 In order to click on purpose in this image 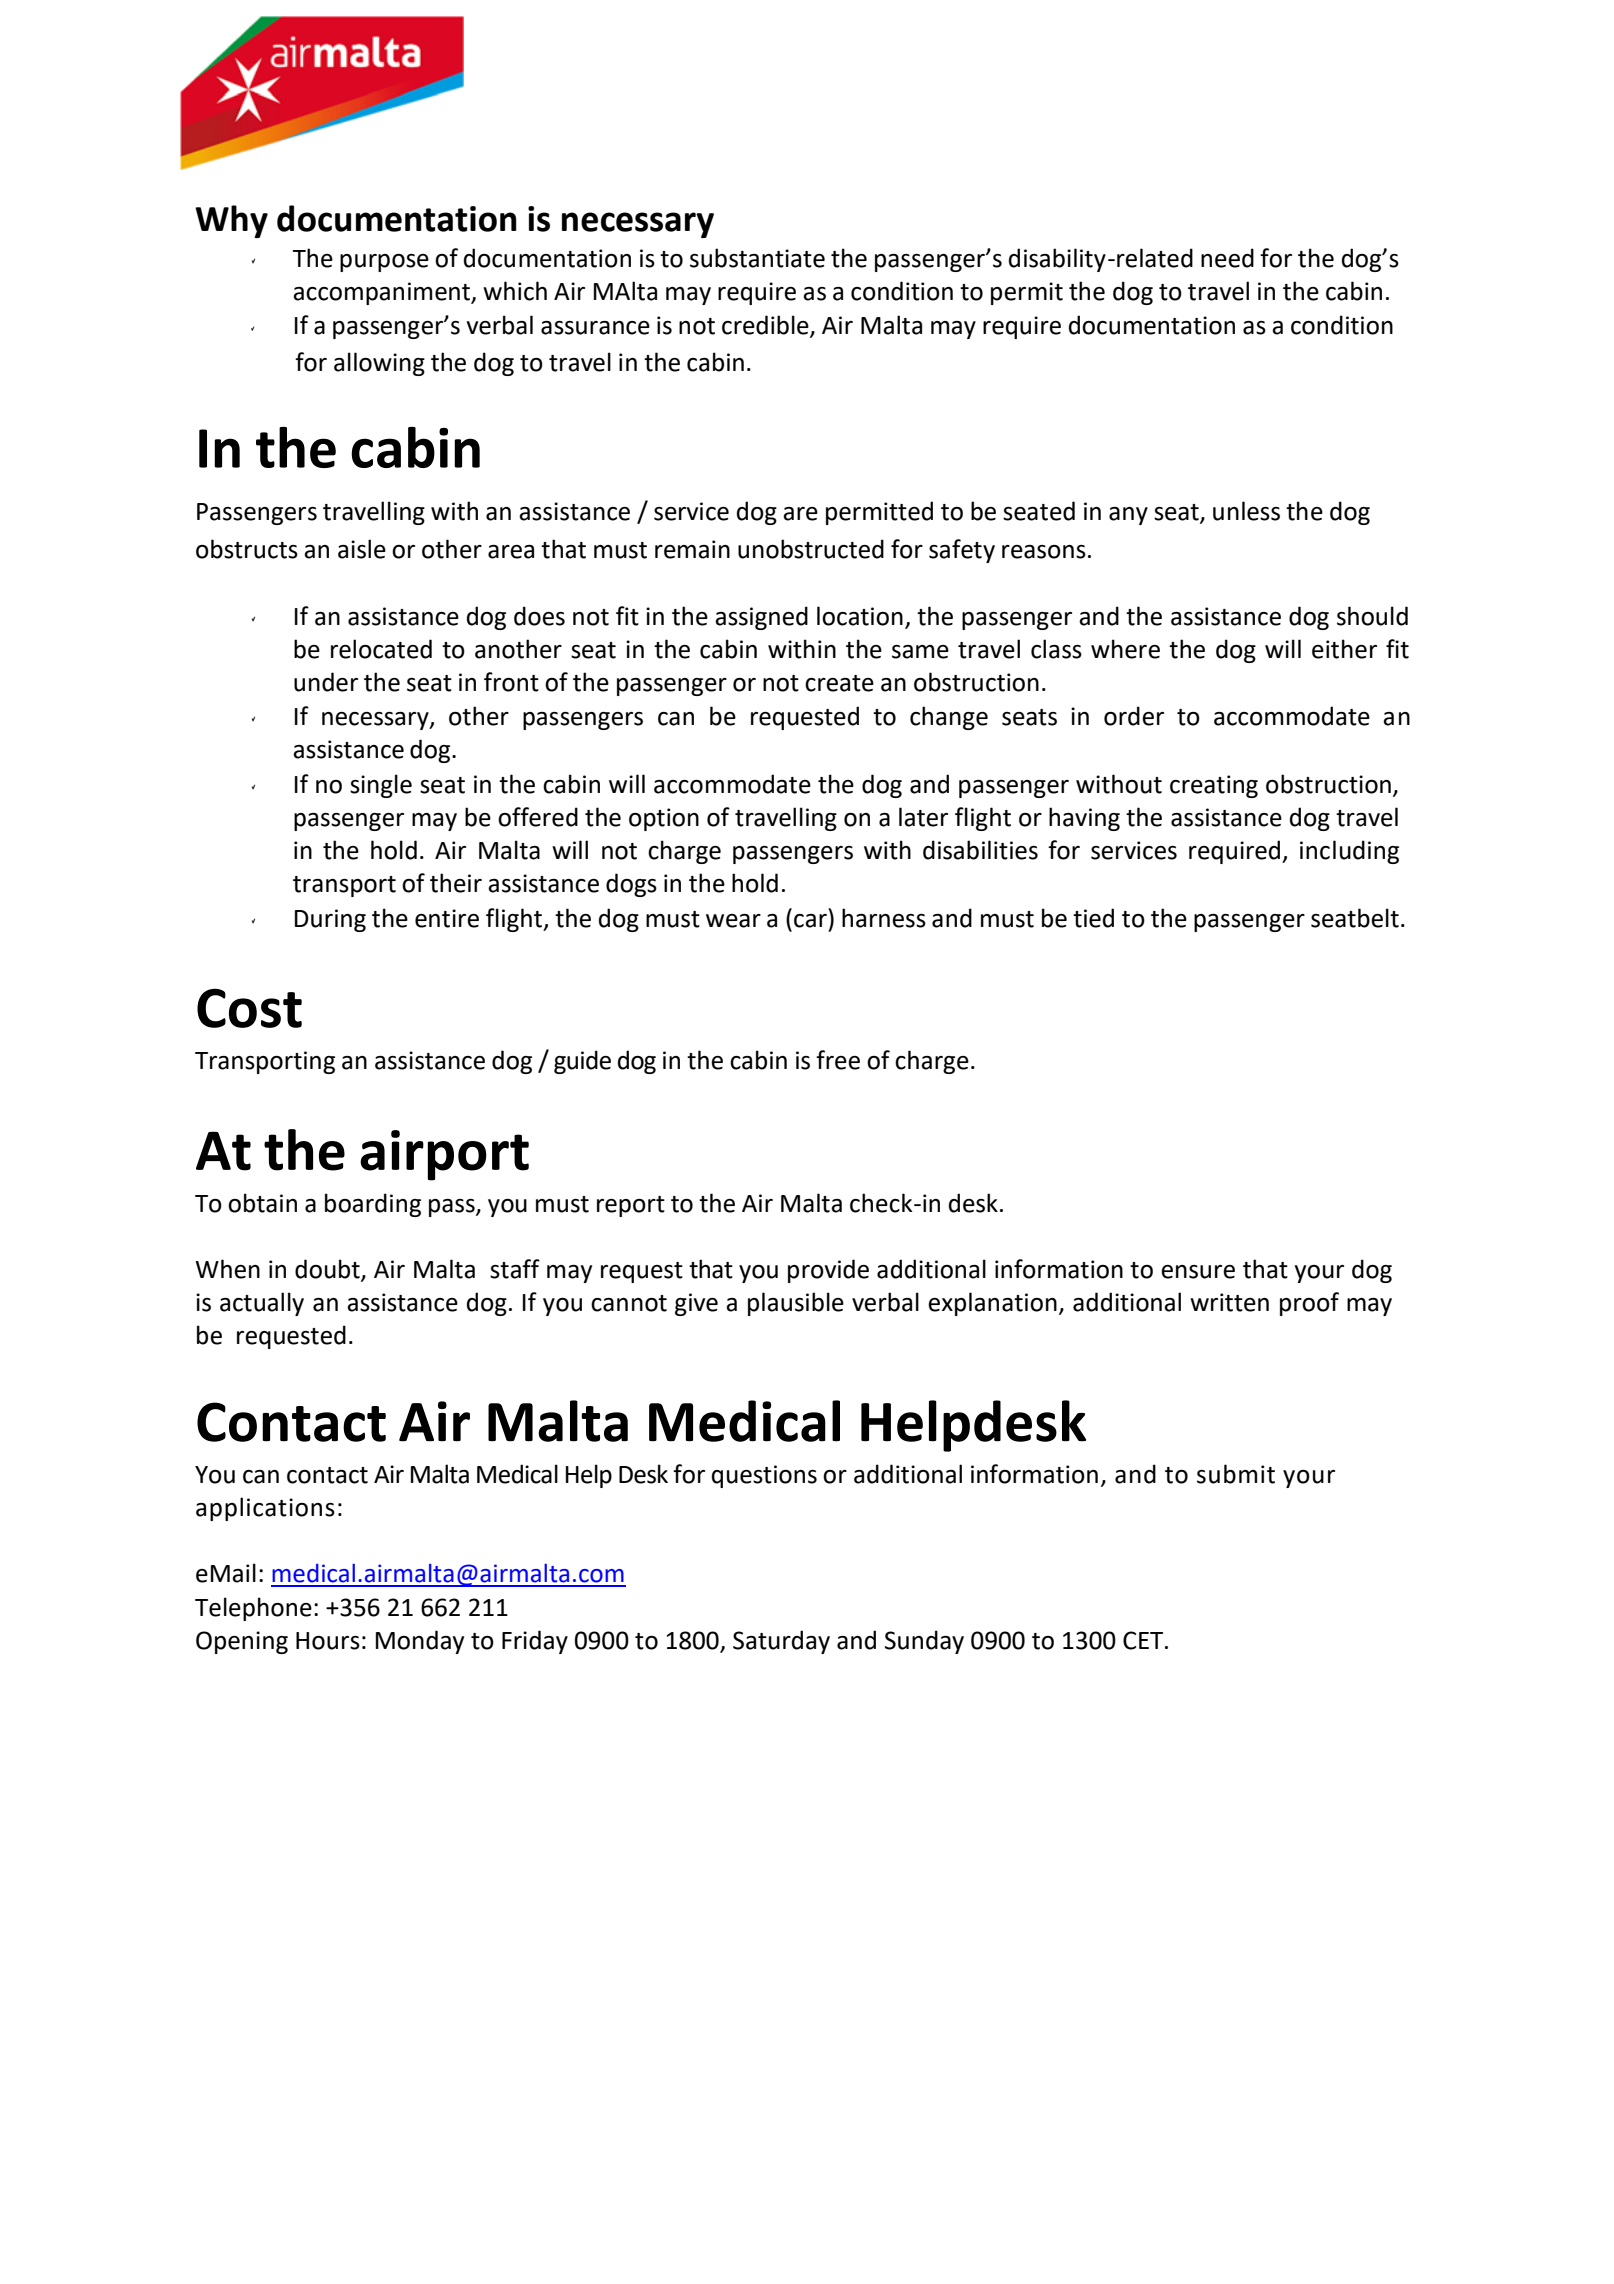, I will do `click(384, 263)`.
